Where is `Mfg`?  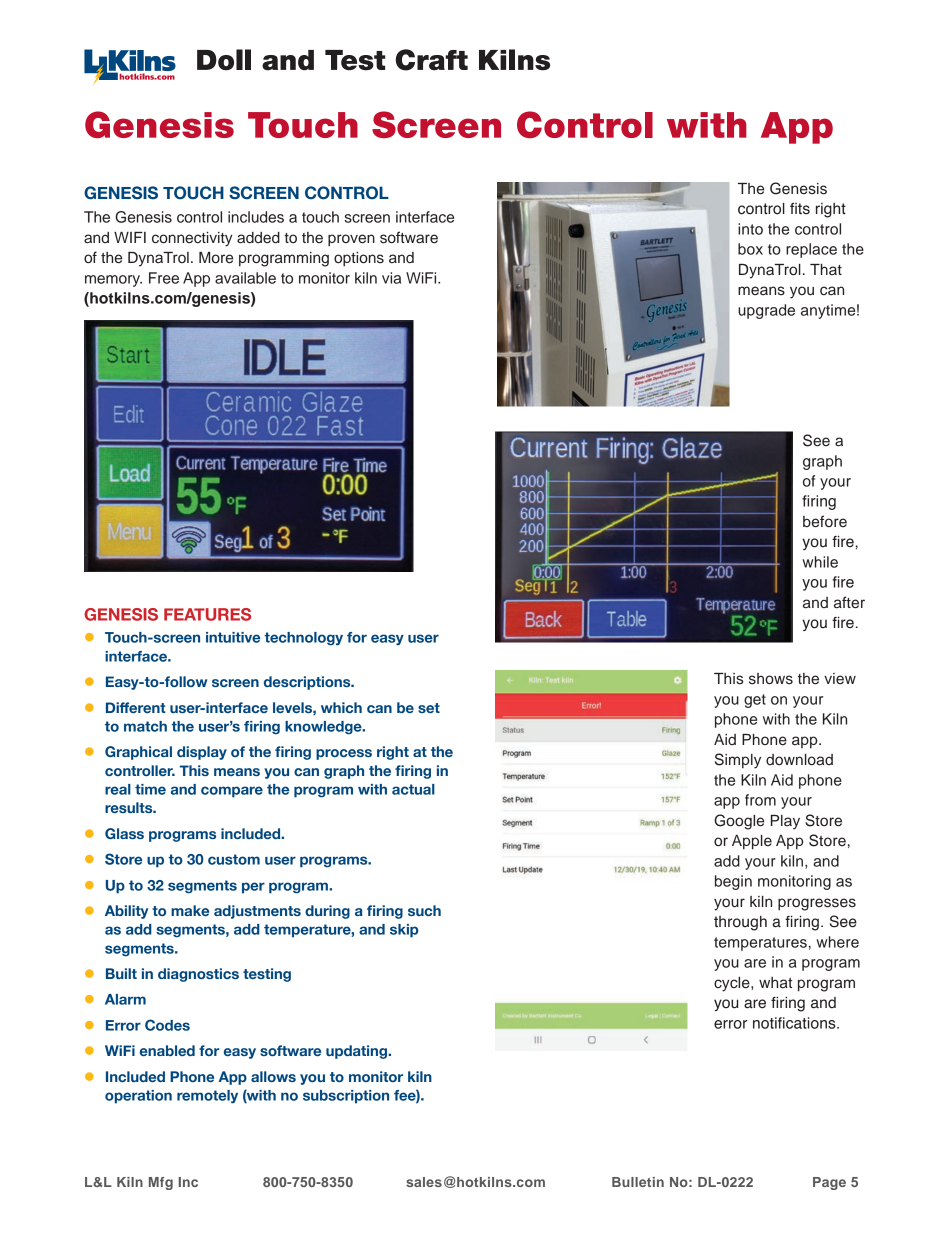
Mfg is located at coordinates (161, 1183).
